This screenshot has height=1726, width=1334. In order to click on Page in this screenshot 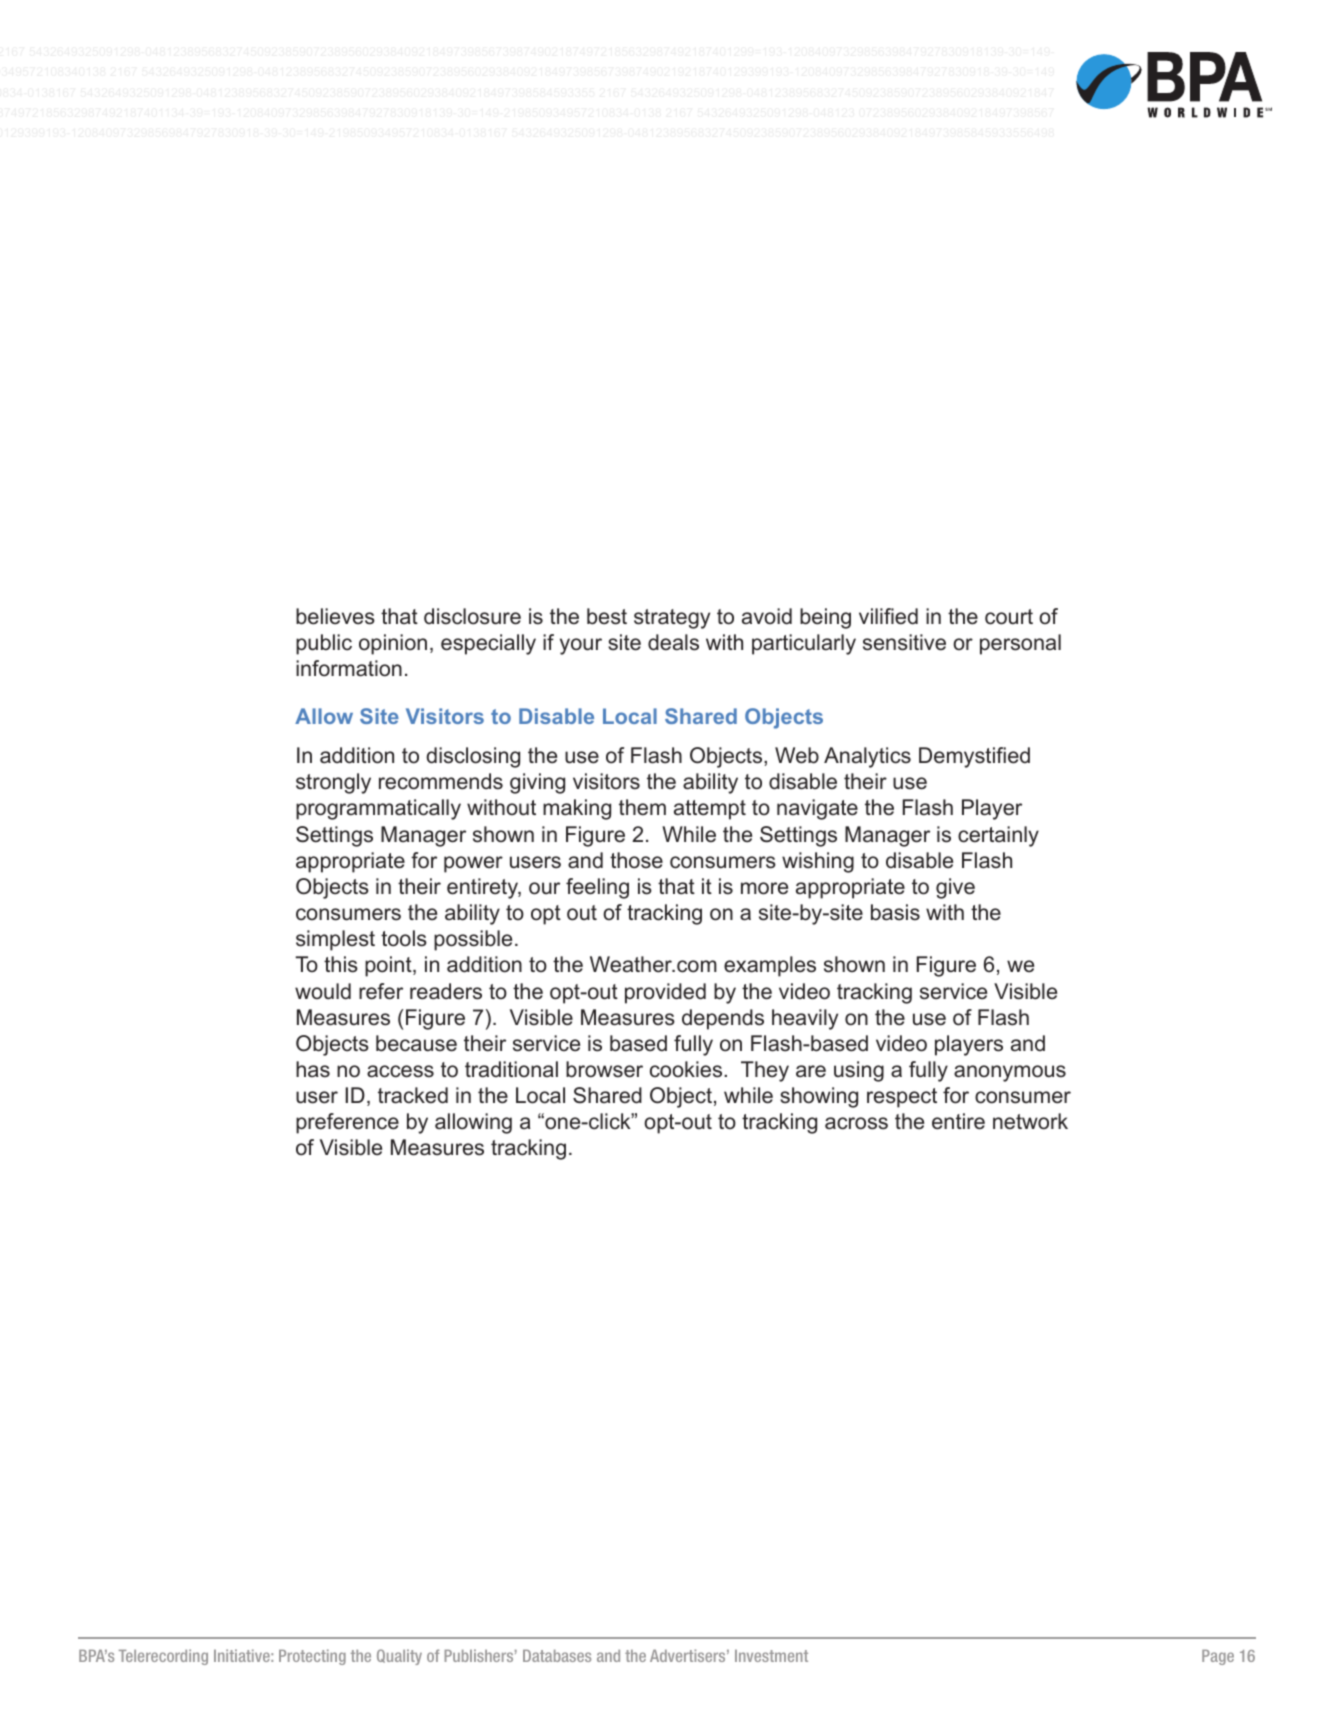, I will do `click(1218, 1657)`.
